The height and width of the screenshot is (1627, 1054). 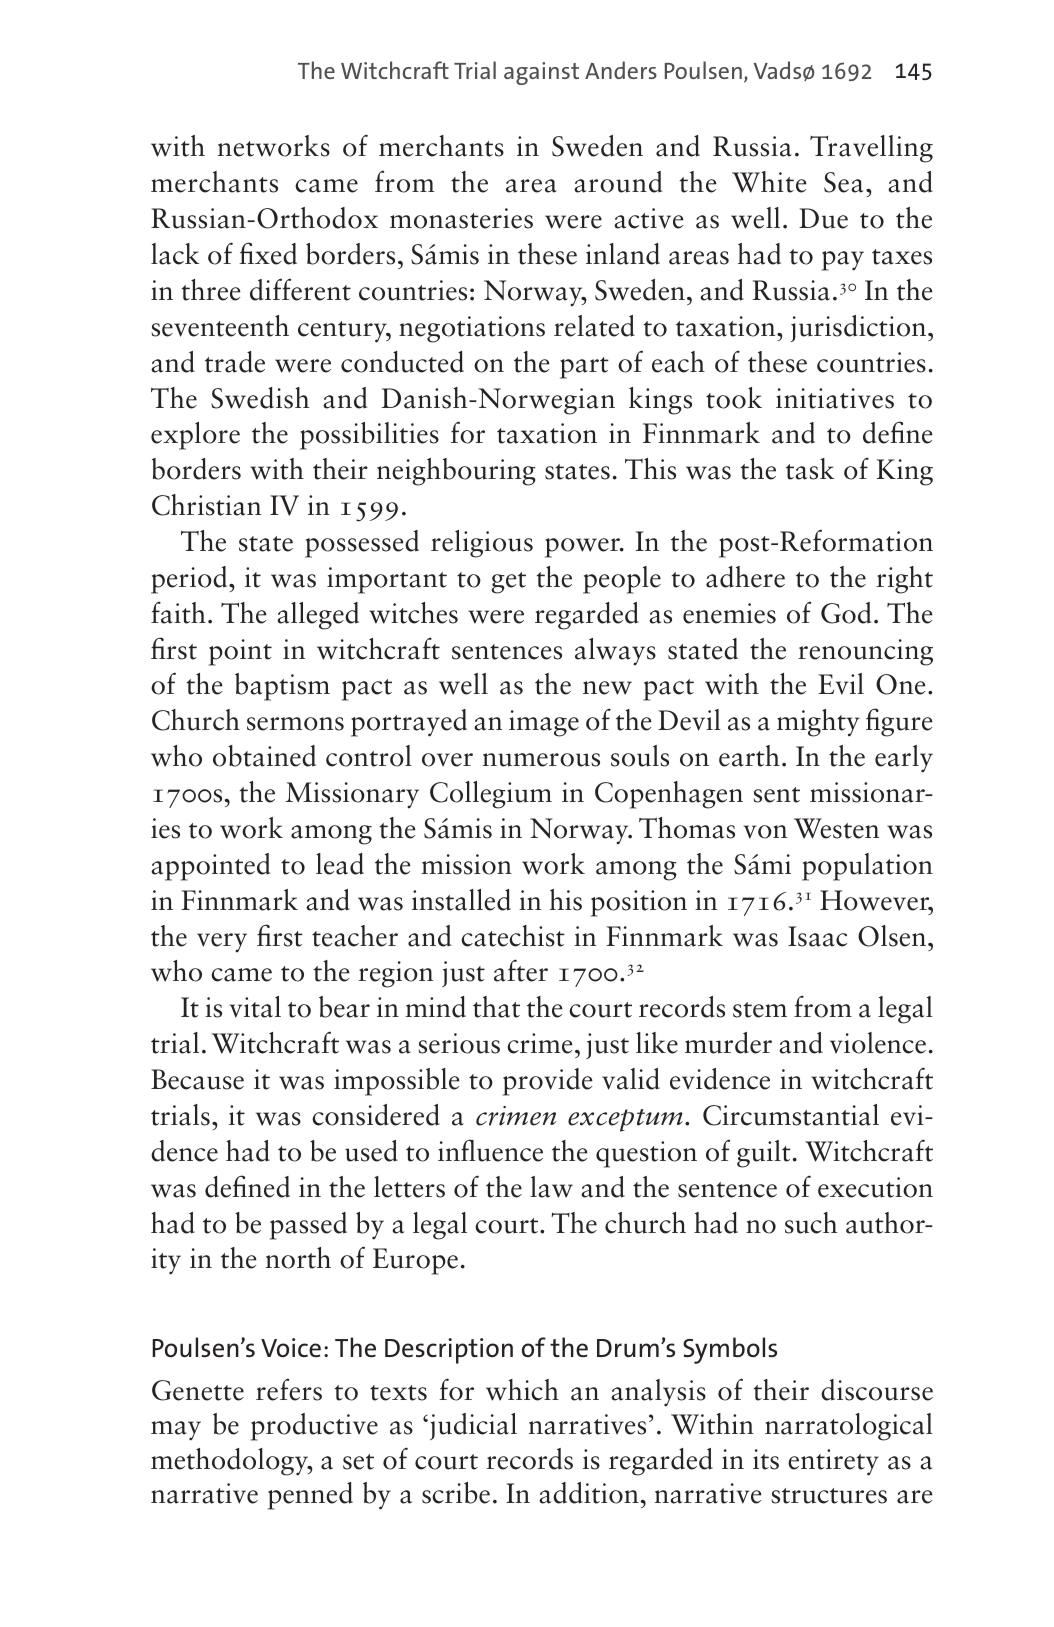 I want to click on Travelling, so click(x=871, y=149).
